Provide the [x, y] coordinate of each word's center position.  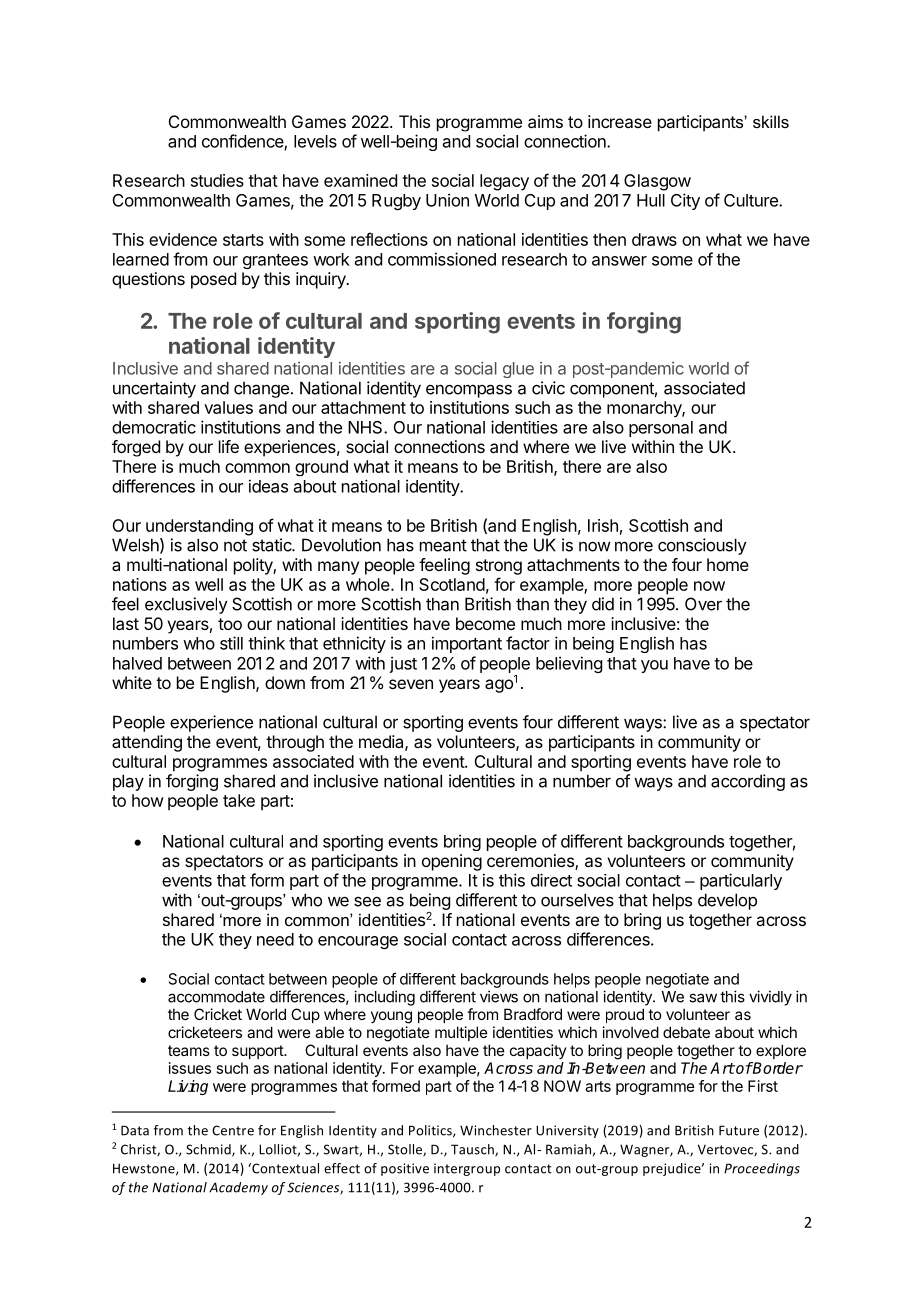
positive [405, 1169]
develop [727, 901]
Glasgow [657, 182]
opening [452, 862]
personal [661, 429]
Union [447, 200]
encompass [469, 391]
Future [739, 1130]
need [275, 939]
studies [217, 180]
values [228, 407]
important [467, 644]
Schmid [209, 1150]
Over [703, 604]
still [231, 643]
